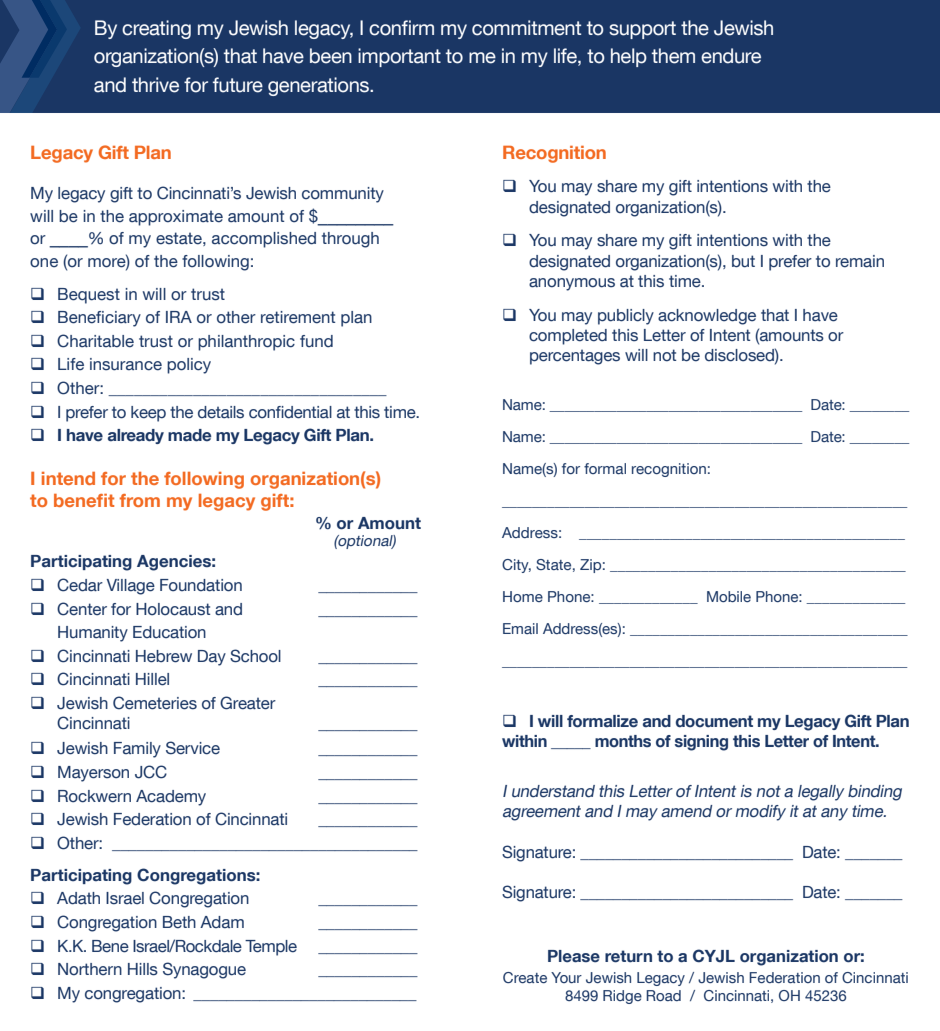  What do you see at coordinates (572, 284) in the image?
I see `anonymous` at bounding box center [572, 284].
